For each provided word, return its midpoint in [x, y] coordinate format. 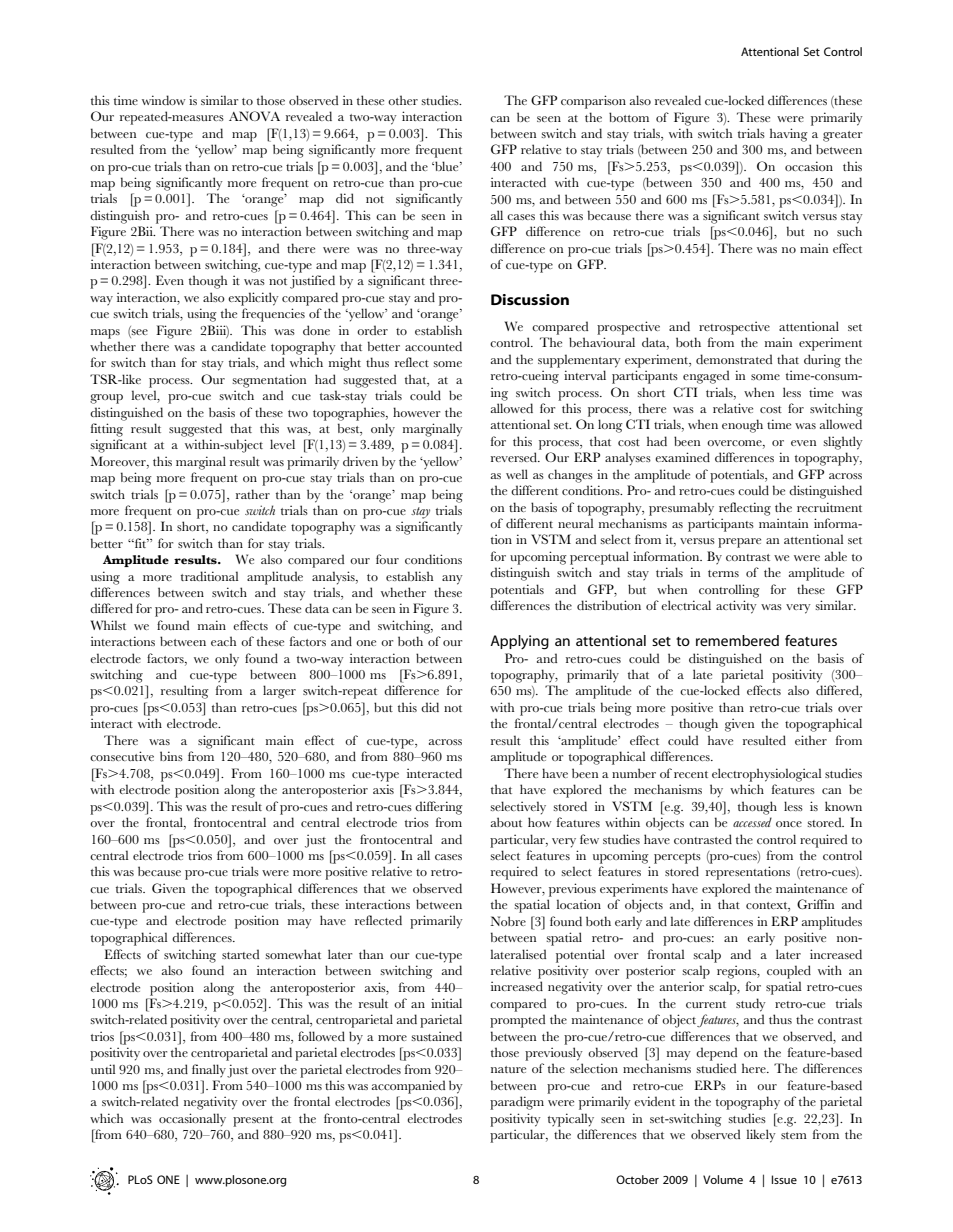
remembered [737, 640]
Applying [519, 642]
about [506, 822]
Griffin [815, 904]
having [789, 135]
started [240, 954]
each [223, 641]
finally [209, 1071]
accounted [433, 346]
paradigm [517, 1103]
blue [447, 166]
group [106, 399]
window [164, 100]
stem [794, 1135]
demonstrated [734, 359]
